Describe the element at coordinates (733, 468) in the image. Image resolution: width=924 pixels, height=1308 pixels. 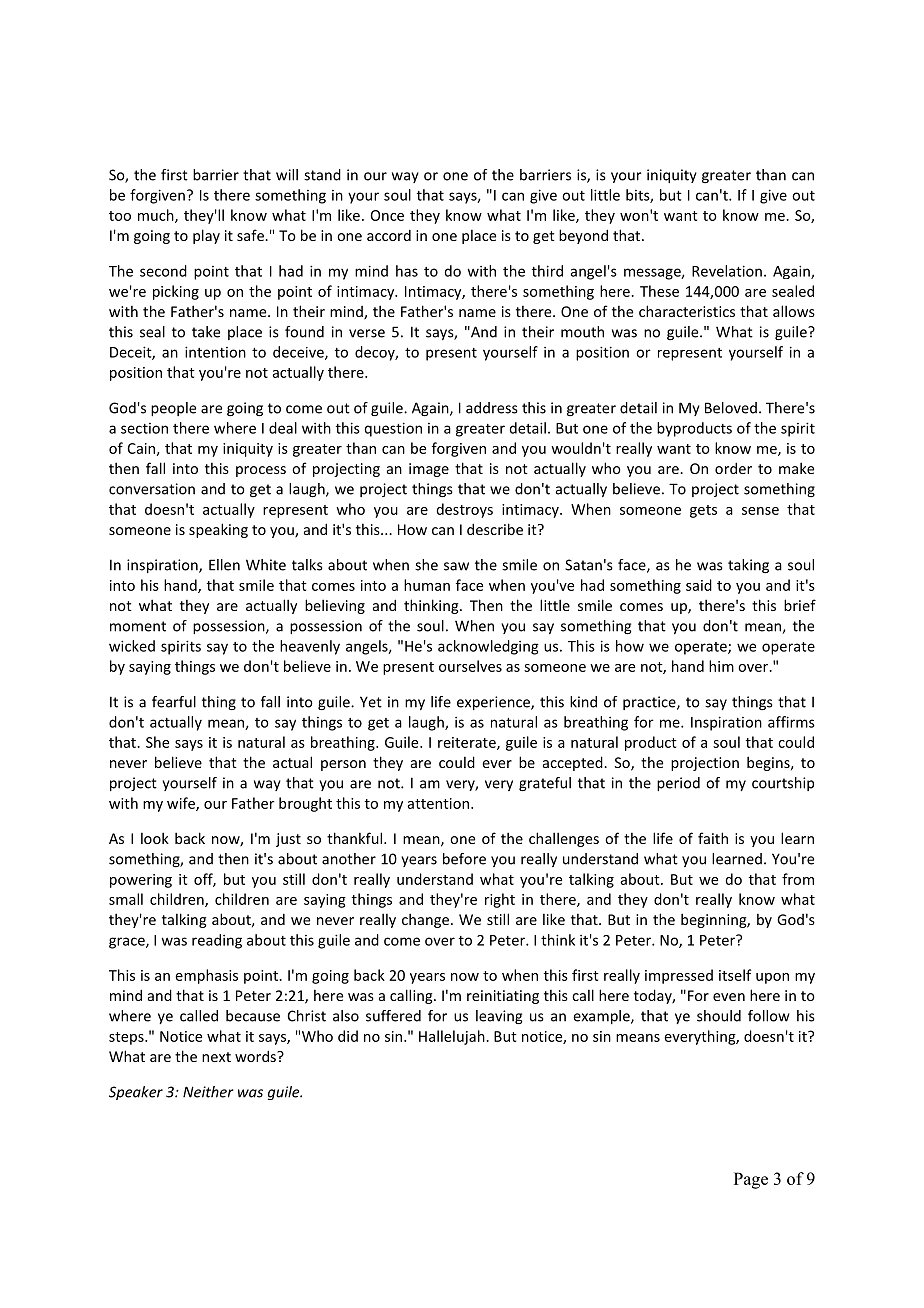
I see `order` at that location.
